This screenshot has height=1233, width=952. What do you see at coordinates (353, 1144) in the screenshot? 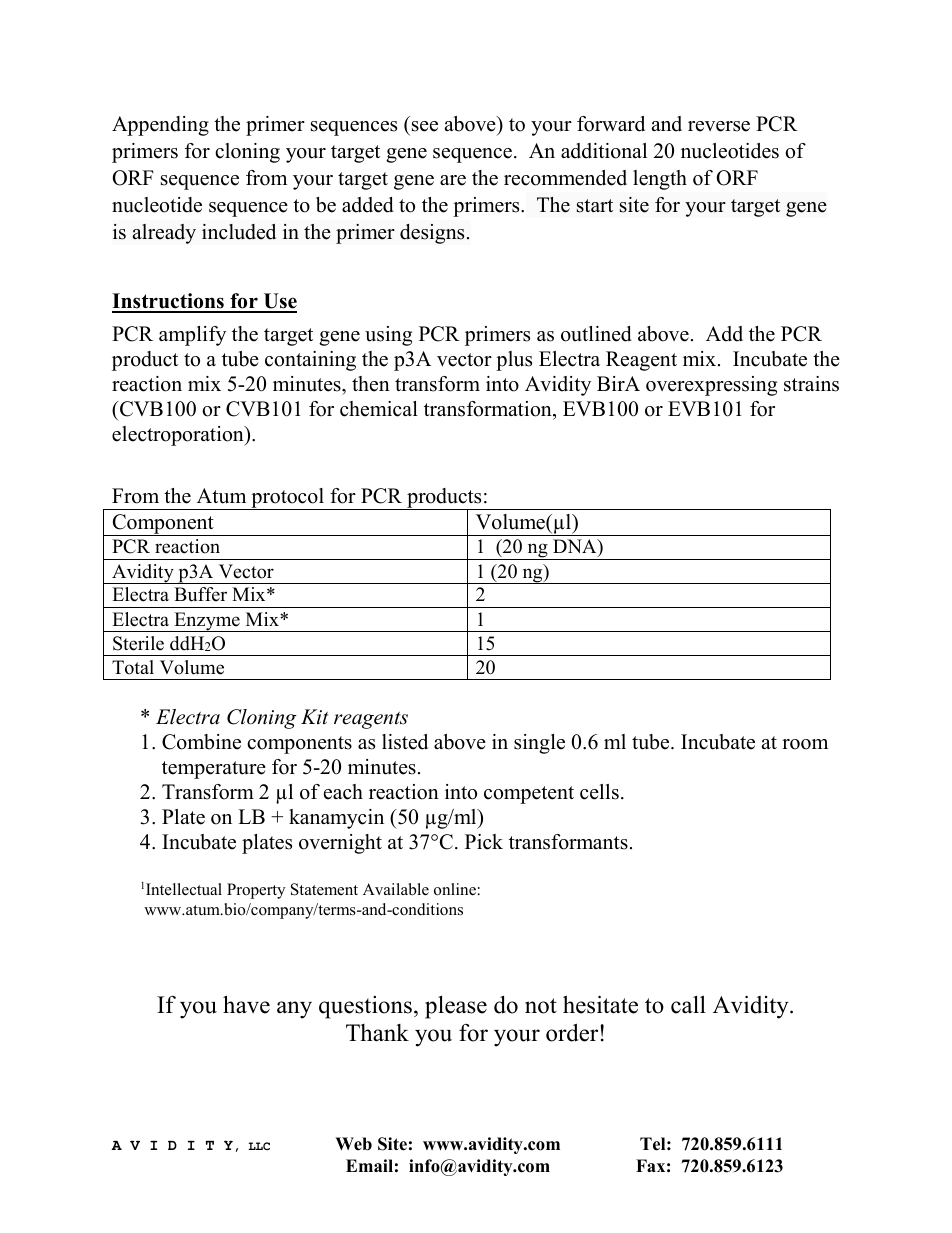
I see `Web` at bounding box center [353, 1144].
